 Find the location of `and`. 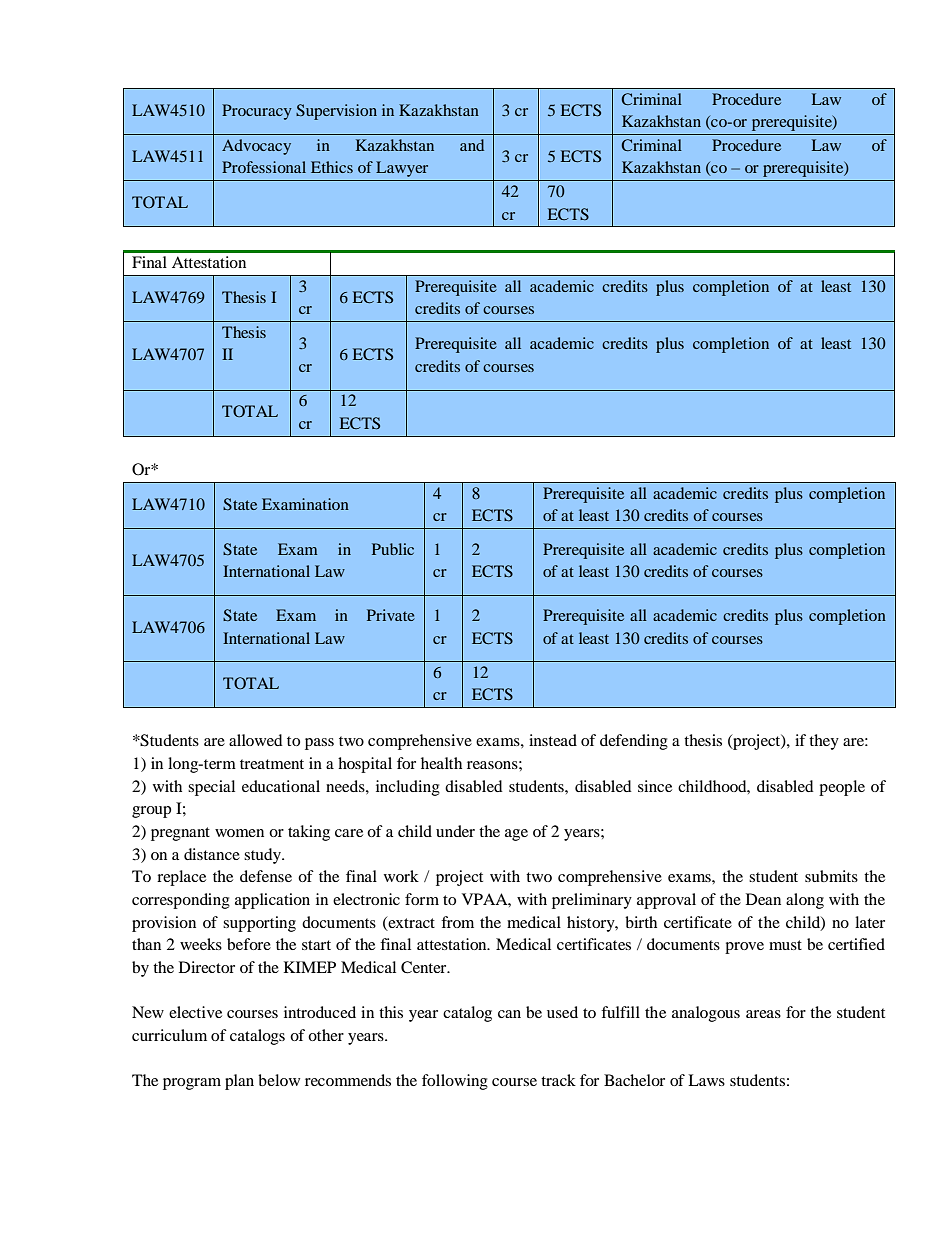

and is located at coordinates (472, 145).
